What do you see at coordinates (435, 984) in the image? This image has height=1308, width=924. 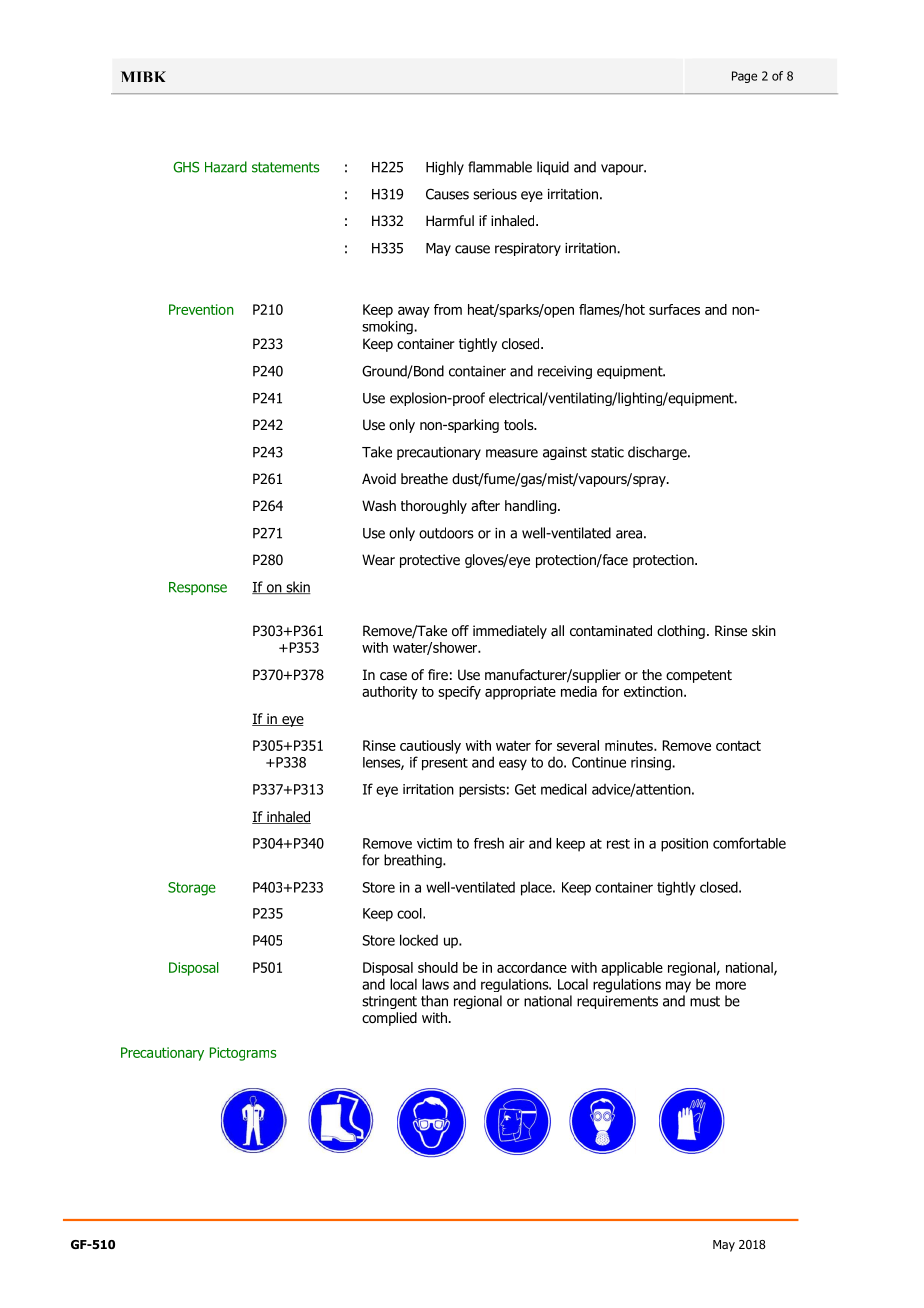 I see `laws` at bounding box center [435, 984].
